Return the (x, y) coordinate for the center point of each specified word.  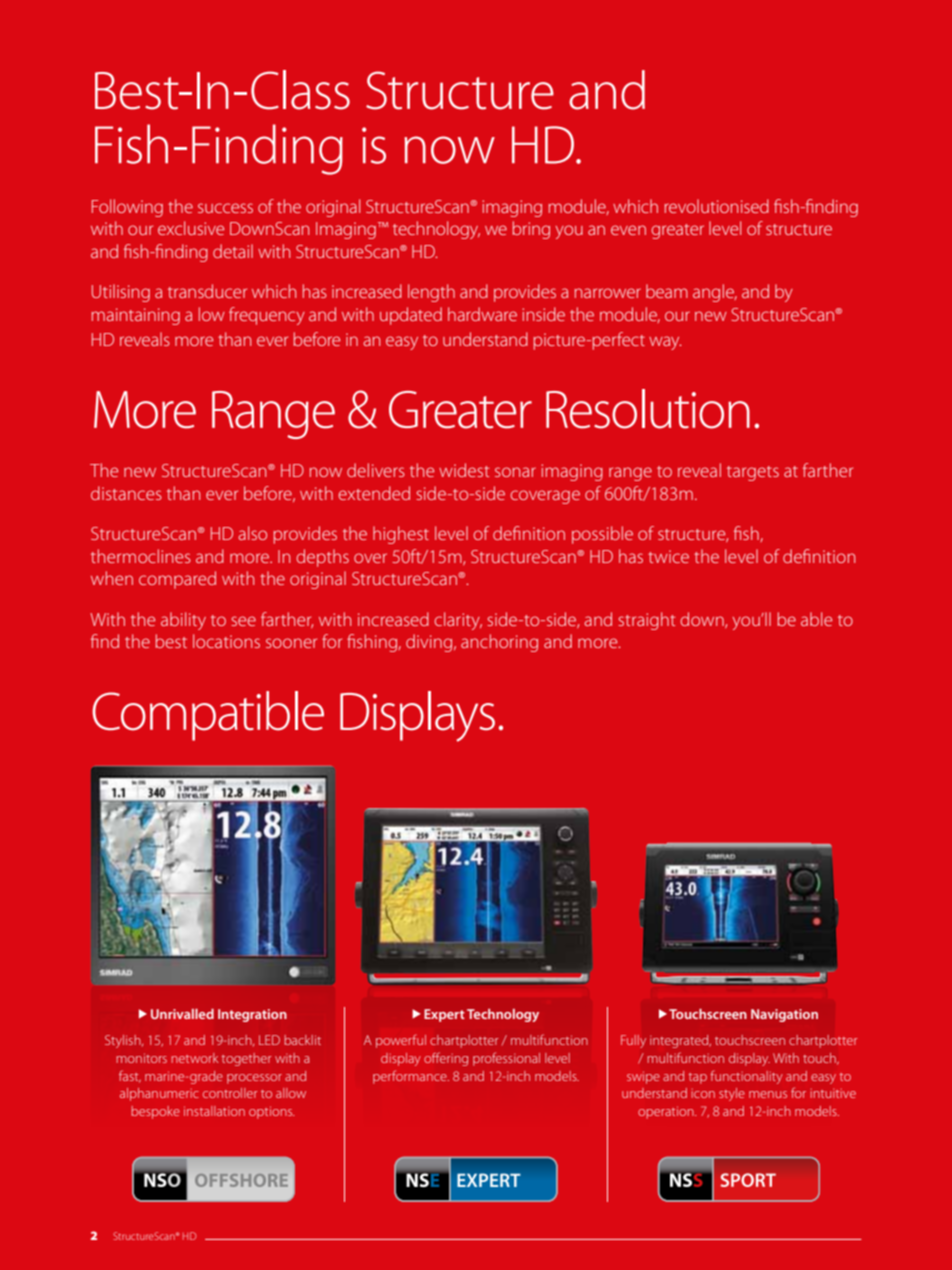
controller (230, 1093)
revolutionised (717, 206)
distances (126, 493)
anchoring (499, 643)
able (816, 619)
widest (464, 470)
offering (446, 1059)
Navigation (784, 1015)
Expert (444, 1015)
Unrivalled (182, 1014)
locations (226, 641)
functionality (746, 1077)
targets (753, 473)
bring (531, 230)
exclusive (191, 228)
